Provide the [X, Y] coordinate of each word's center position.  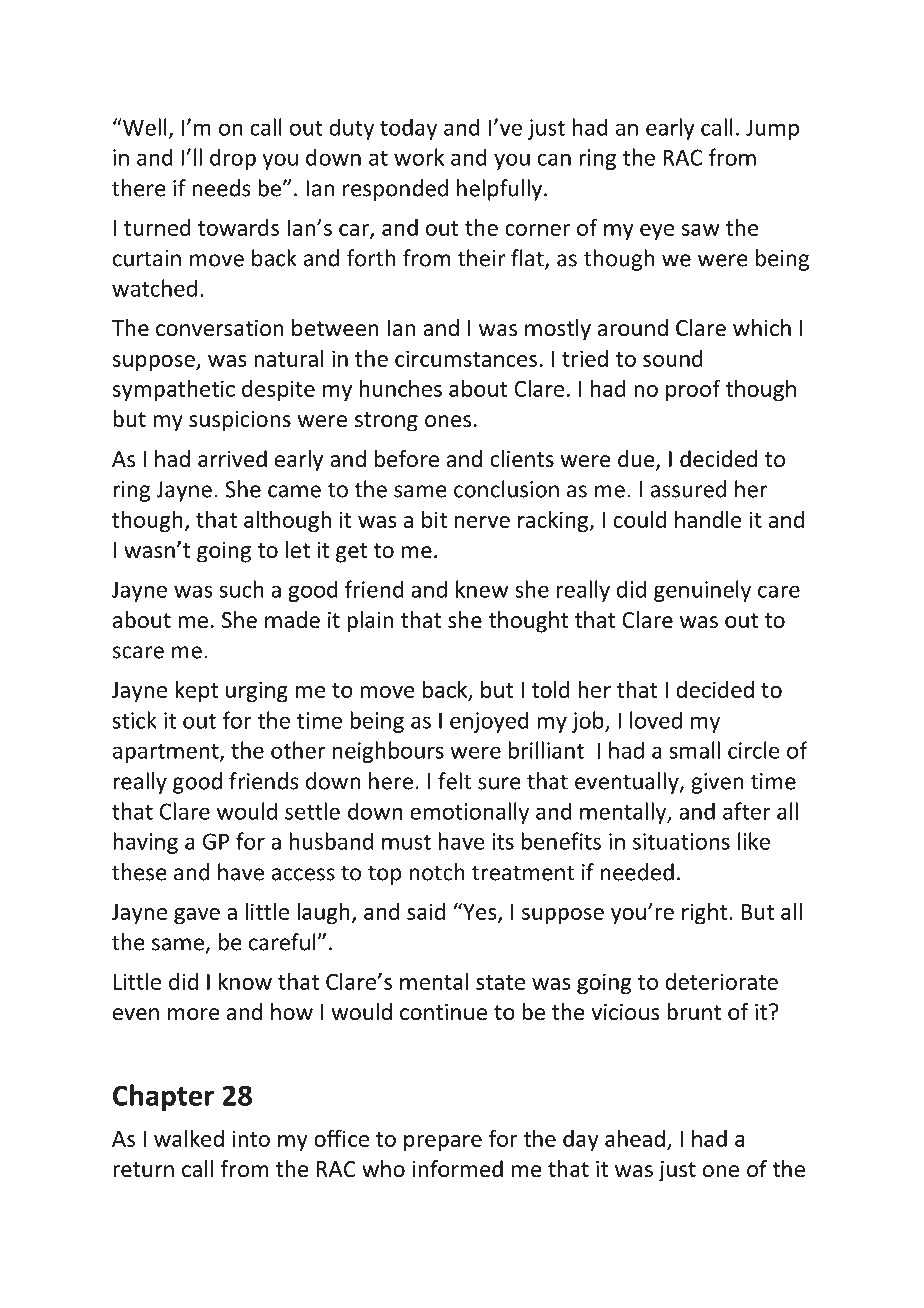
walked [189, 1138]
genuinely [702, 591]
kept [196, 691]
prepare [443, 1143]
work [419, 157]
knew [482, 589]
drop [233, 159]
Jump [772, 129]
